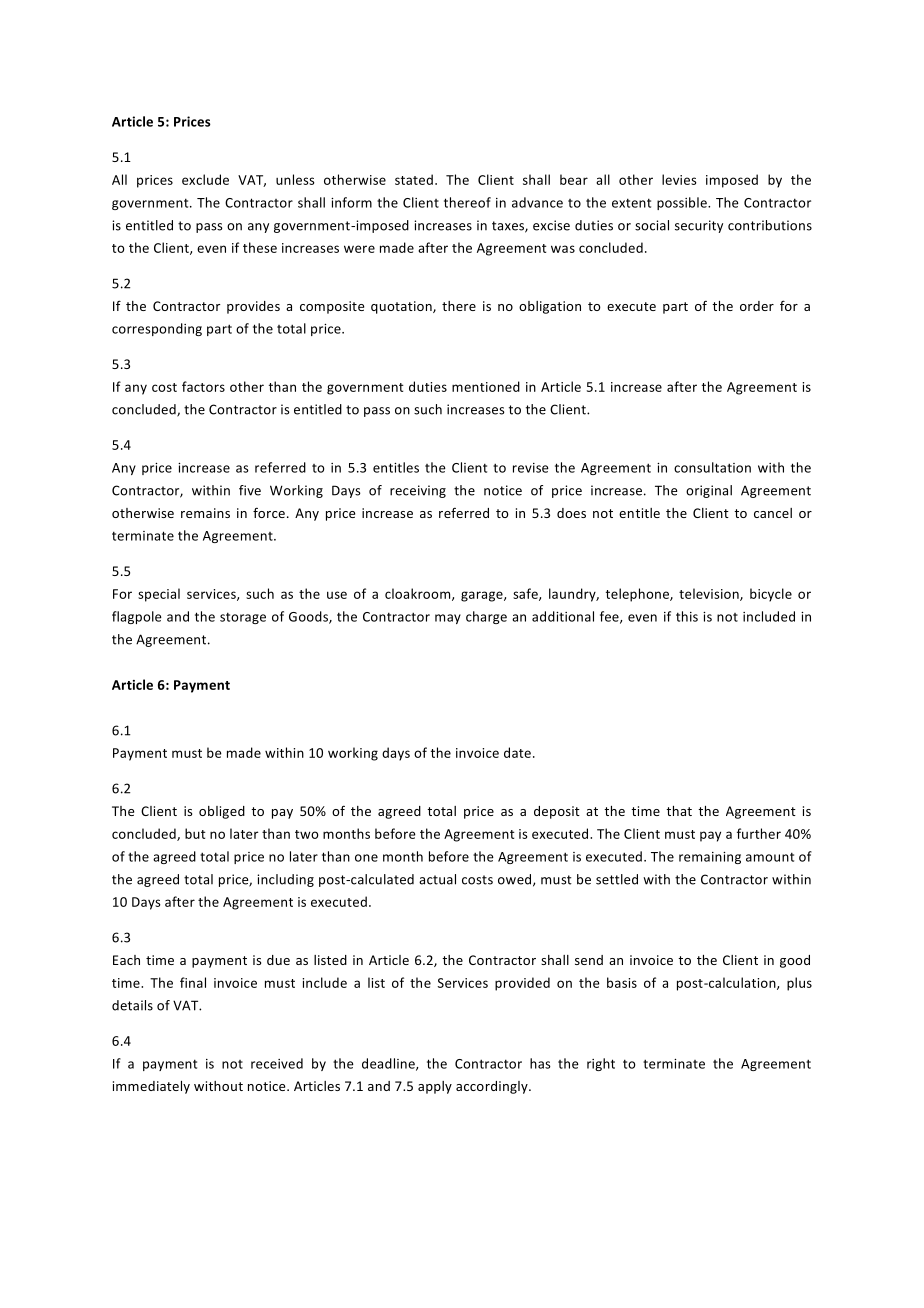 Image resolution: width=924 pixels, height=1308 pixels. Describe the element at coordinates (414, 179) in the image. I see `stated` at that location.
